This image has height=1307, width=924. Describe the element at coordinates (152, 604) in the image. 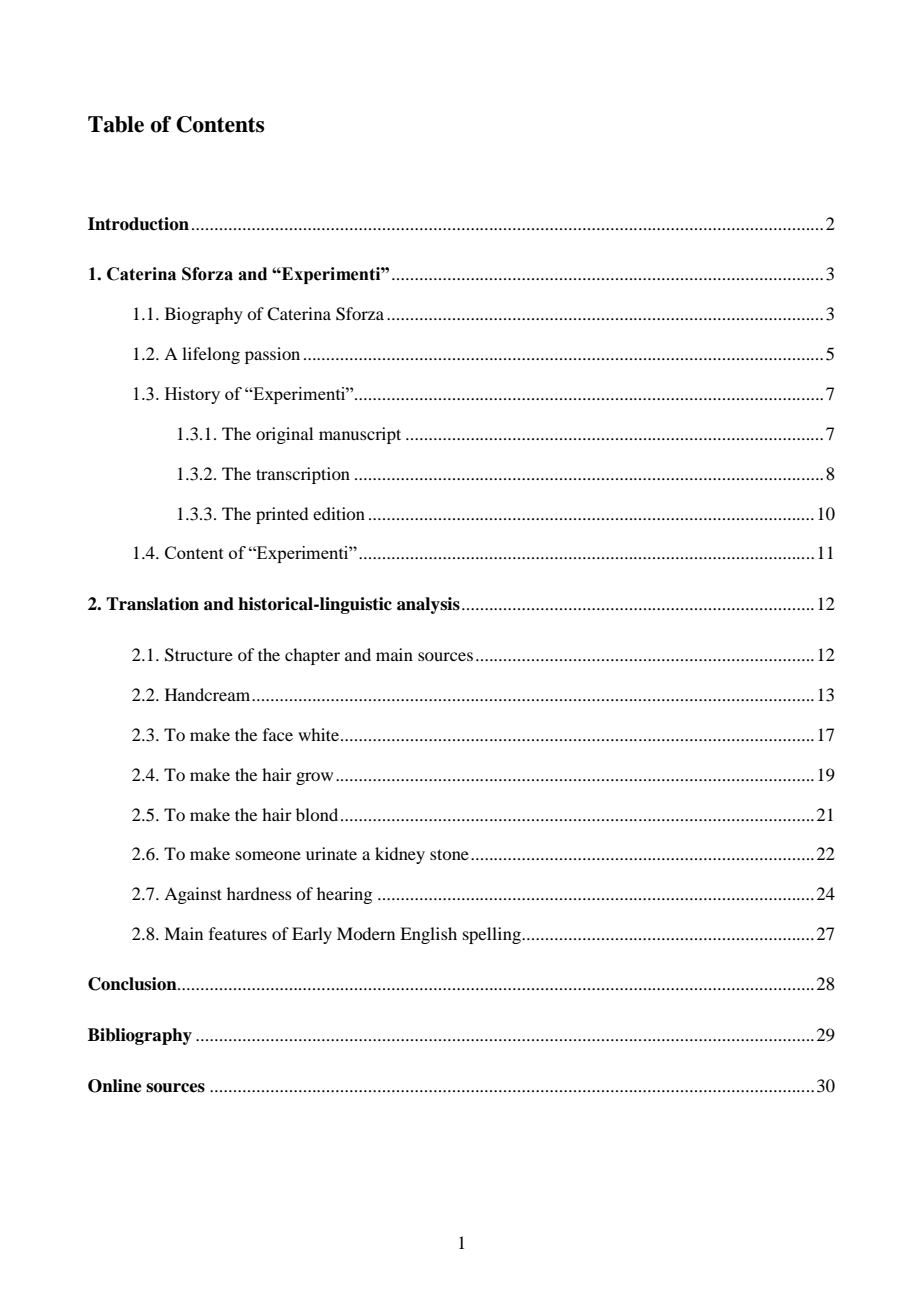

I see `Translation` at that location.
